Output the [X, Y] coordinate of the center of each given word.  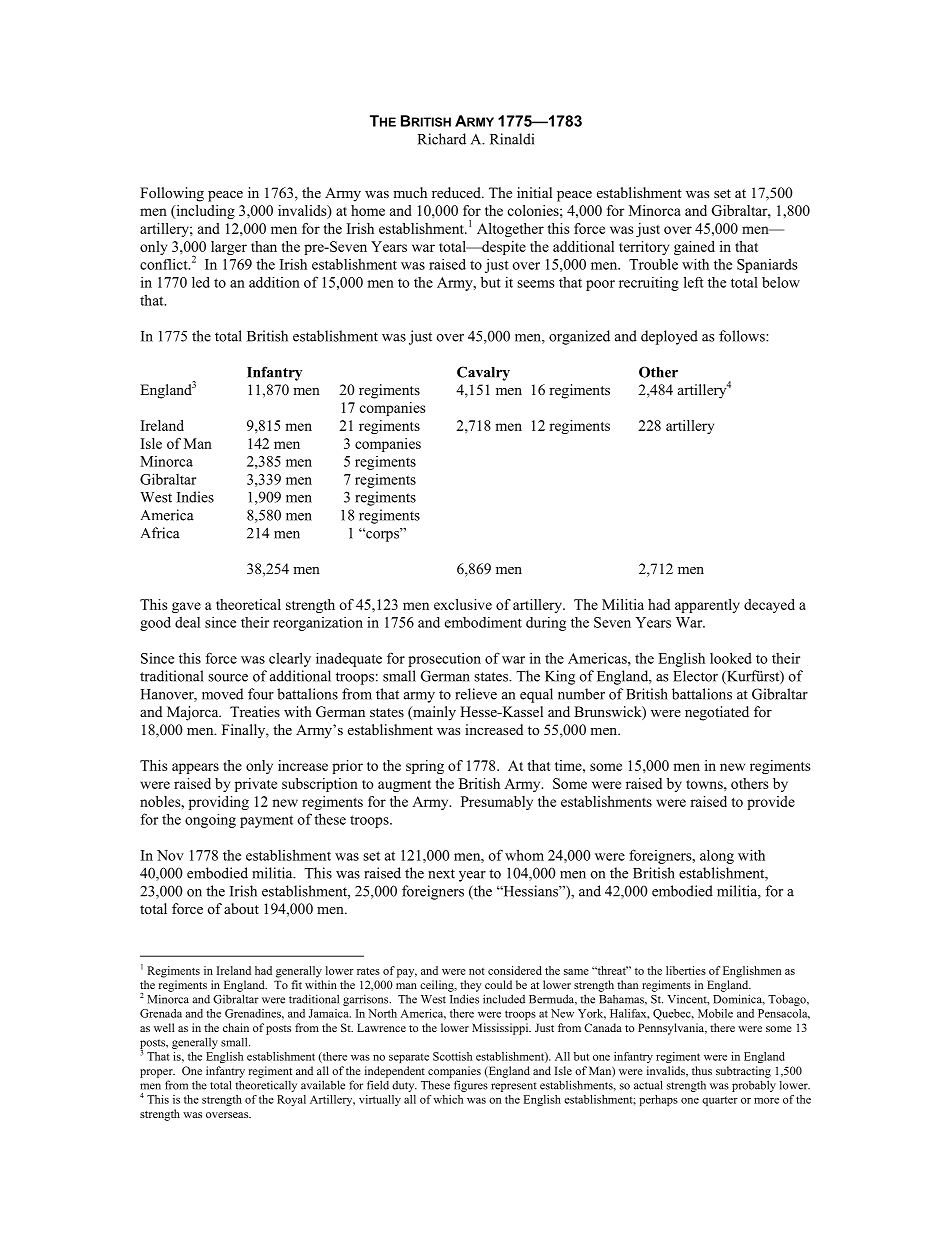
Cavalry [483, 373]
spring [425, 767]
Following [172, 194]
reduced [457, 192]
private [256, 785]
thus [702, 1070]
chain [236, 1027]
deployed [669, 337]
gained [694, 248]
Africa [160, 533]
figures [471, 1086]
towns [705, 784]
